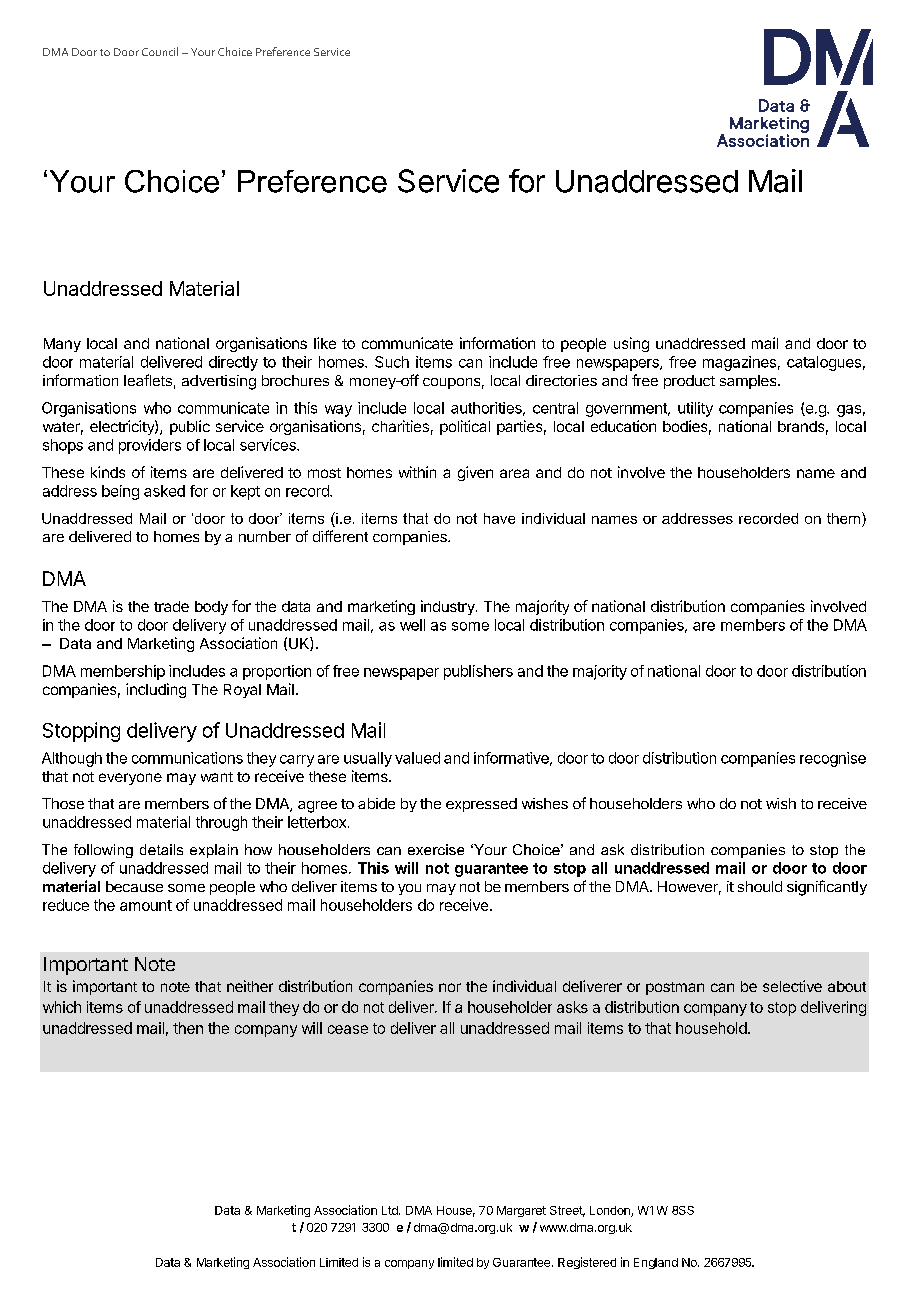  Describe the element at coordinates (749, 382) in the screenshot. I see `samples` at that location.
